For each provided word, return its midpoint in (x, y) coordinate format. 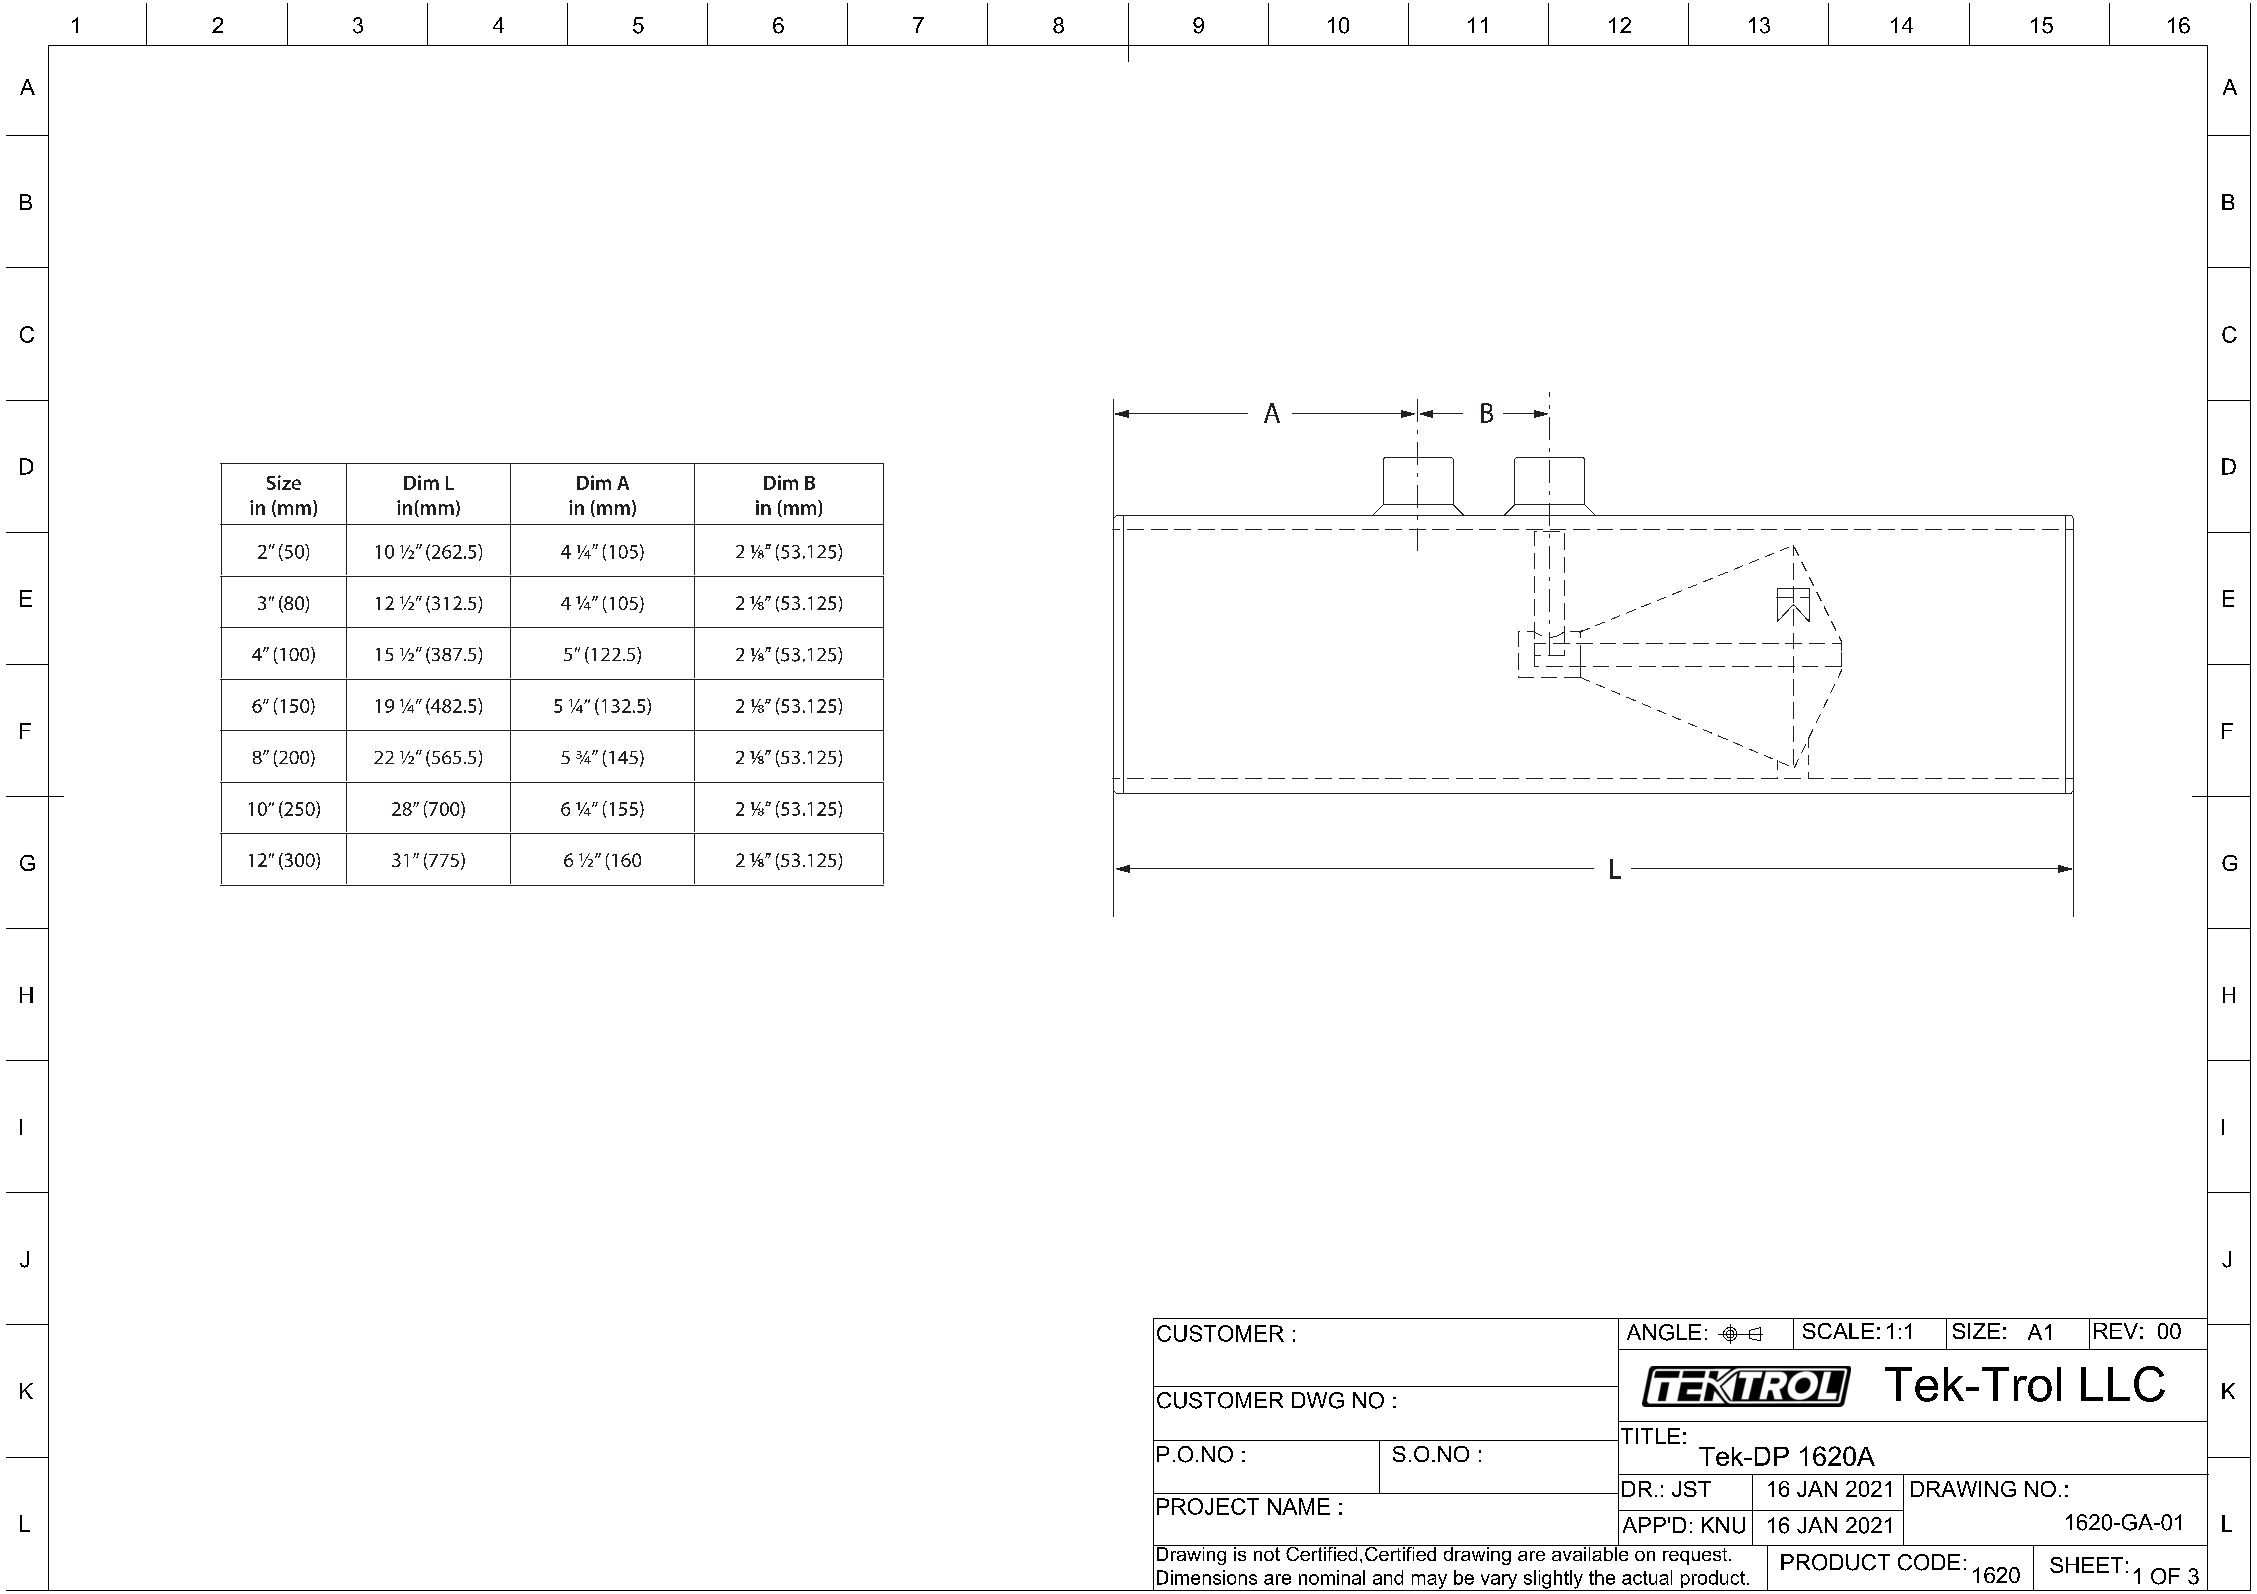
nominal (1332, 1577)
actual (1647, 1577)
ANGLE (1664, 1332)
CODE (1929, 1562)
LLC (2123, 1384)
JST (1691, 1489)
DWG (1318, 1400)
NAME (1299, 1506)
